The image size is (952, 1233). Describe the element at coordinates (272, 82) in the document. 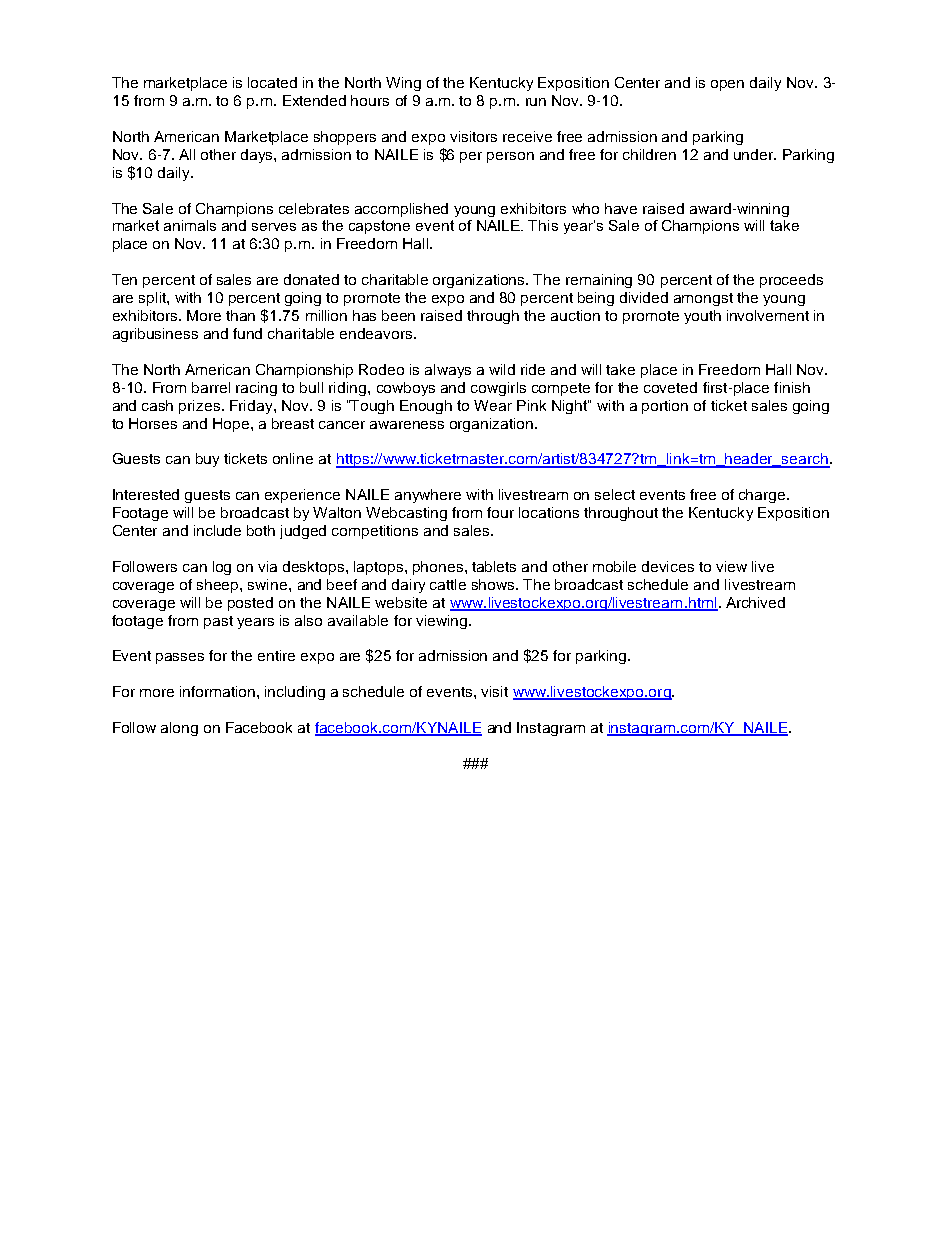

I see `located` at that location.
